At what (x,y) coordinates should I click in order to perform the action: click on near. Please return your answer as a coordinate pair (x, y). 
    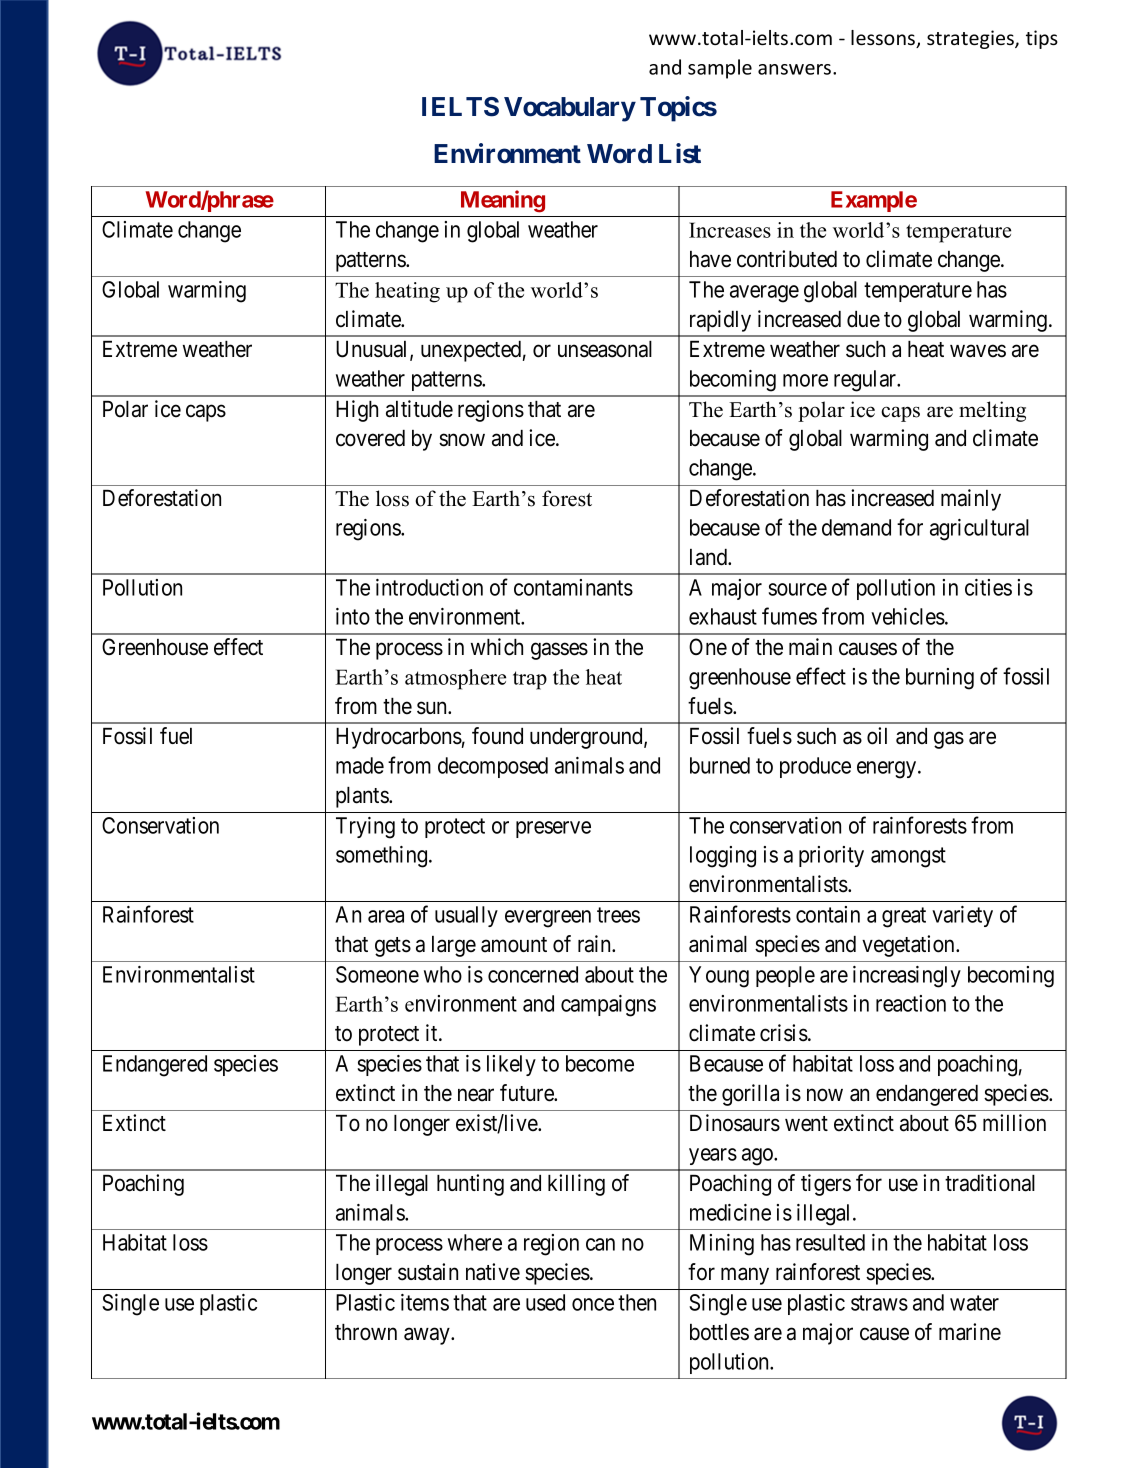
    Looking at the image, I should click on (476, 1095).
